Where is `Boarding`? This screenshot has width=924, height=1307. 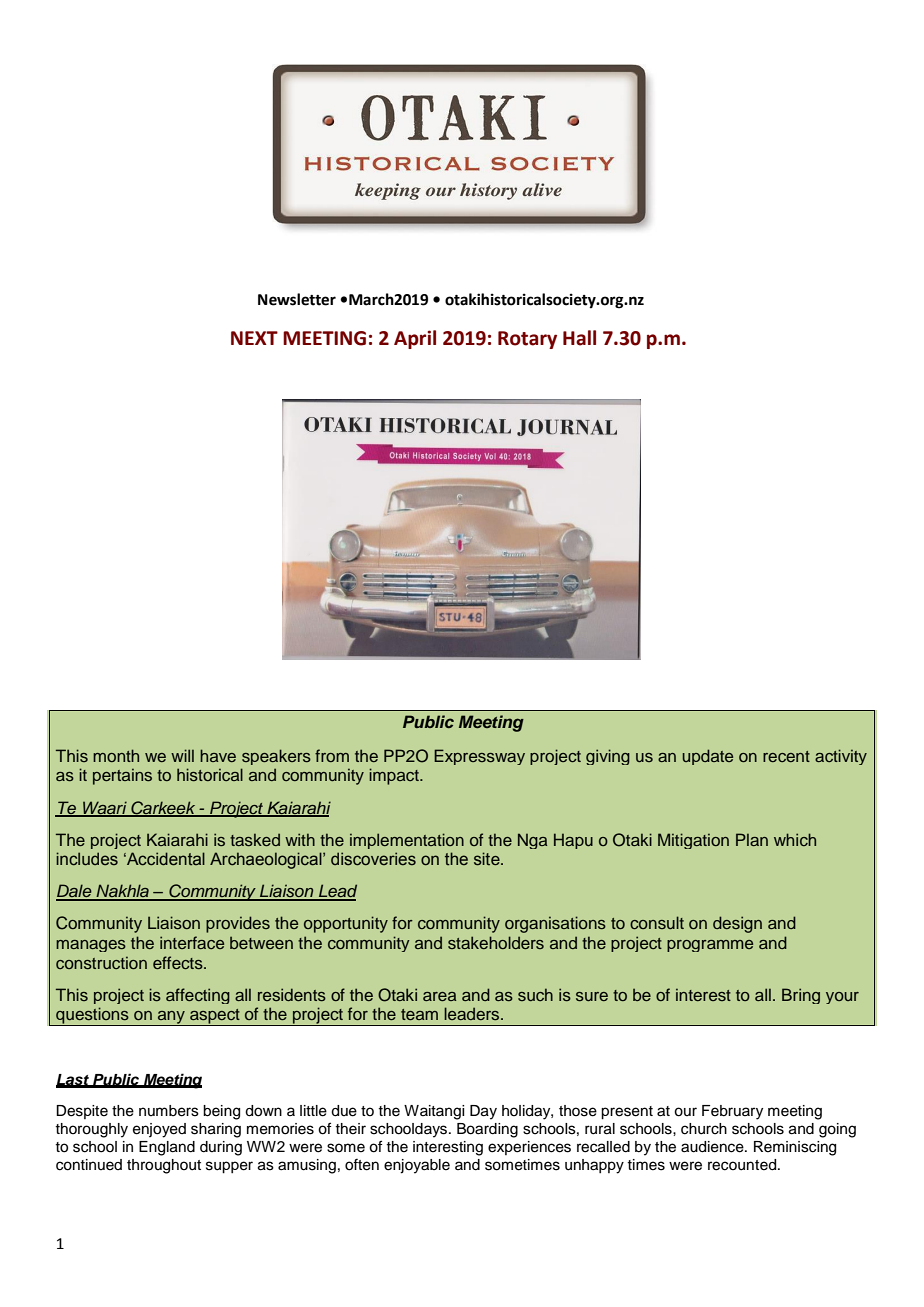
Boarding is located at coordinates (487, 1130).
